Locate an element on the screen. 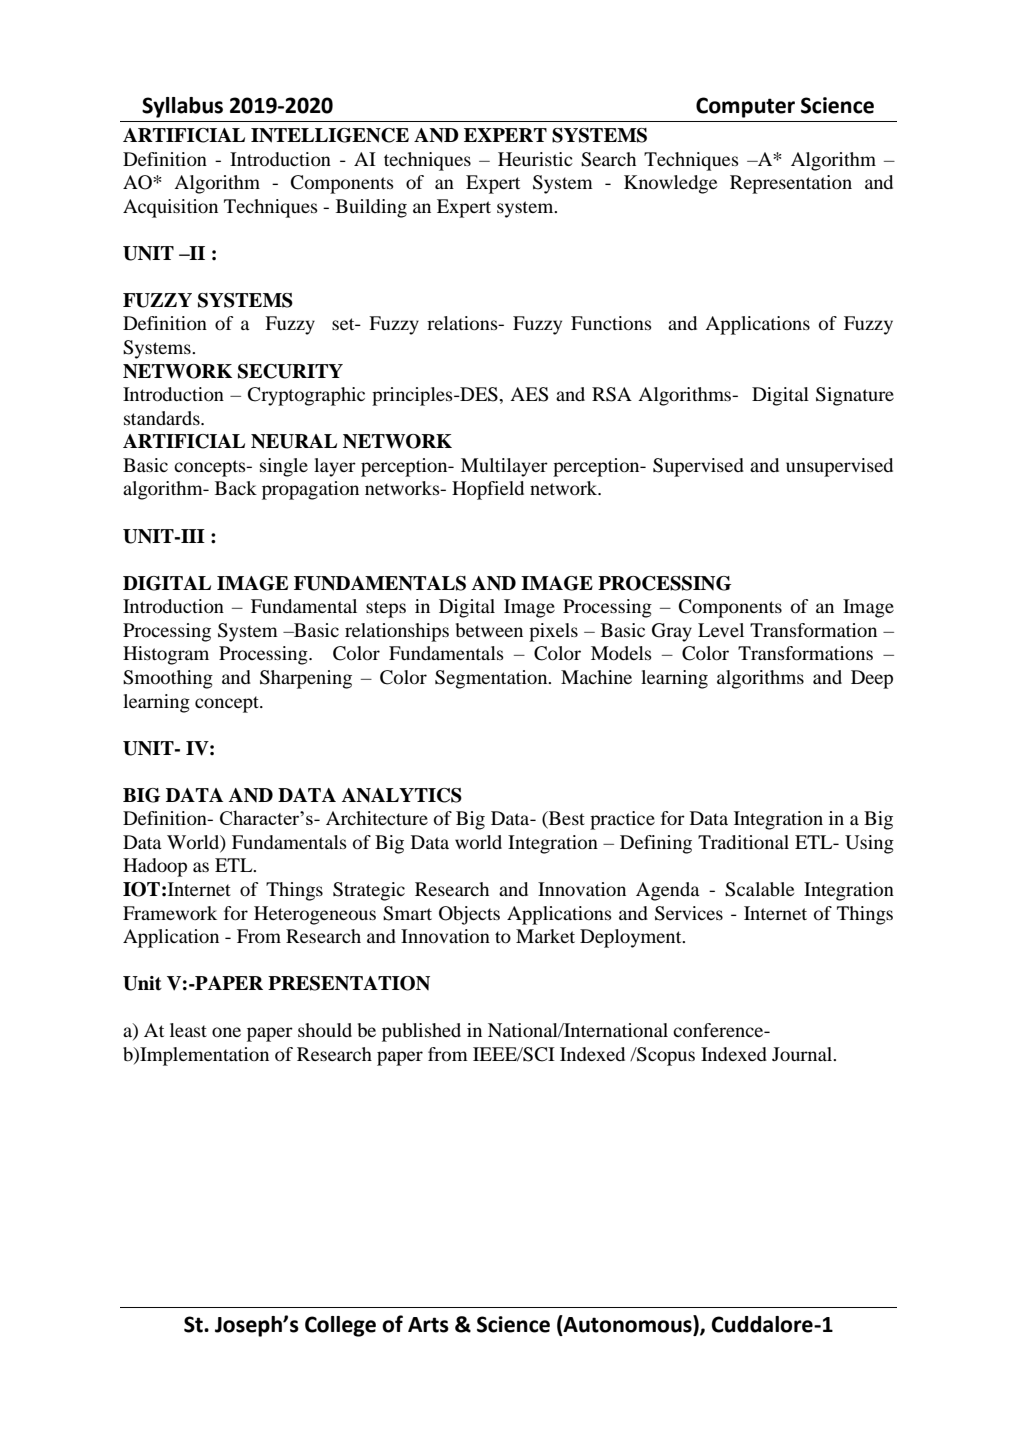 Image resolution: width=1017 pixels, height=1437 pixels. Syllabus is located at coordinates (182, 107).
